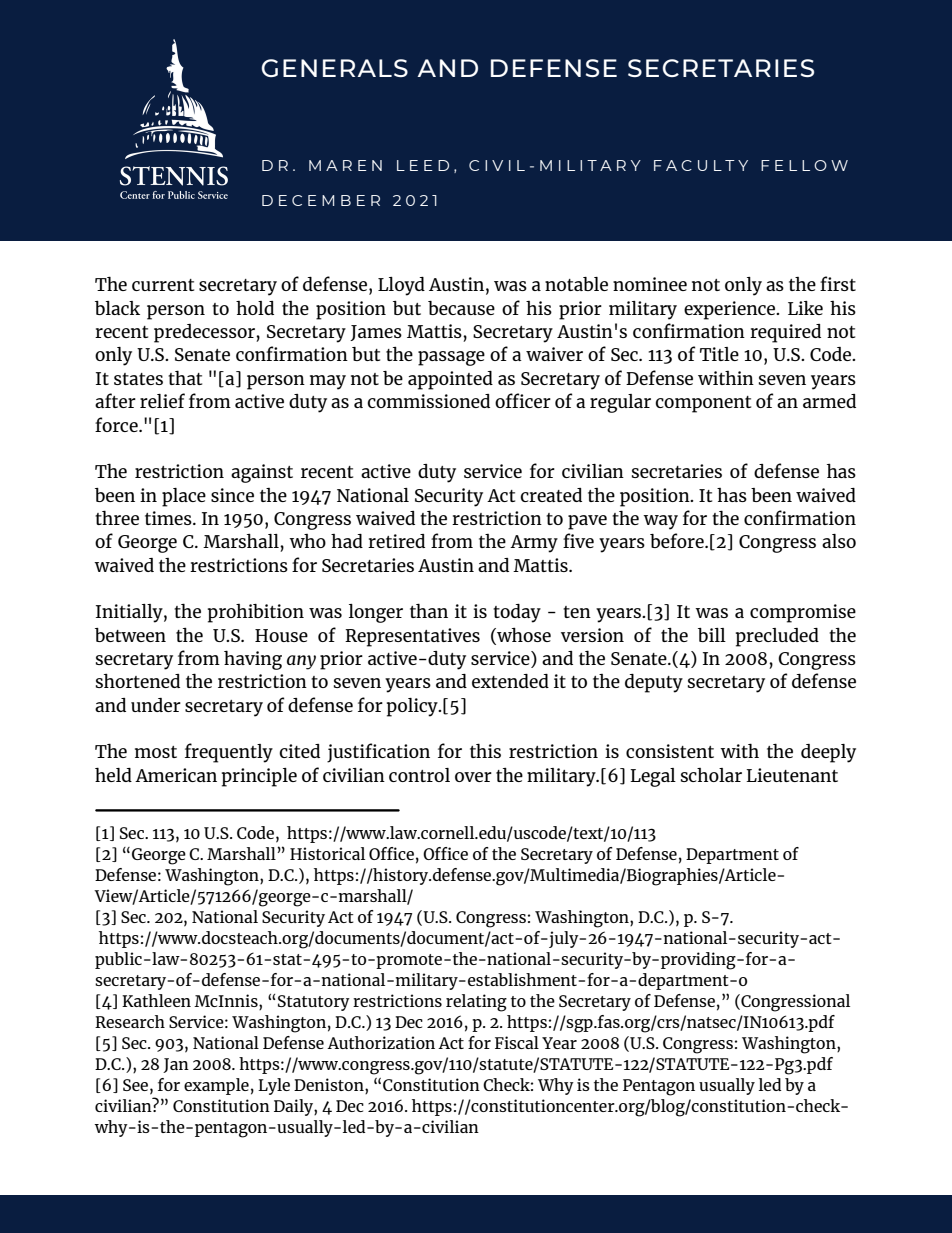 The width and height of the screenshot is (952, 1233). What do you see at coordinates (473, 777) in the screenshot?
I see `over` at bounding box center [473, 777].
